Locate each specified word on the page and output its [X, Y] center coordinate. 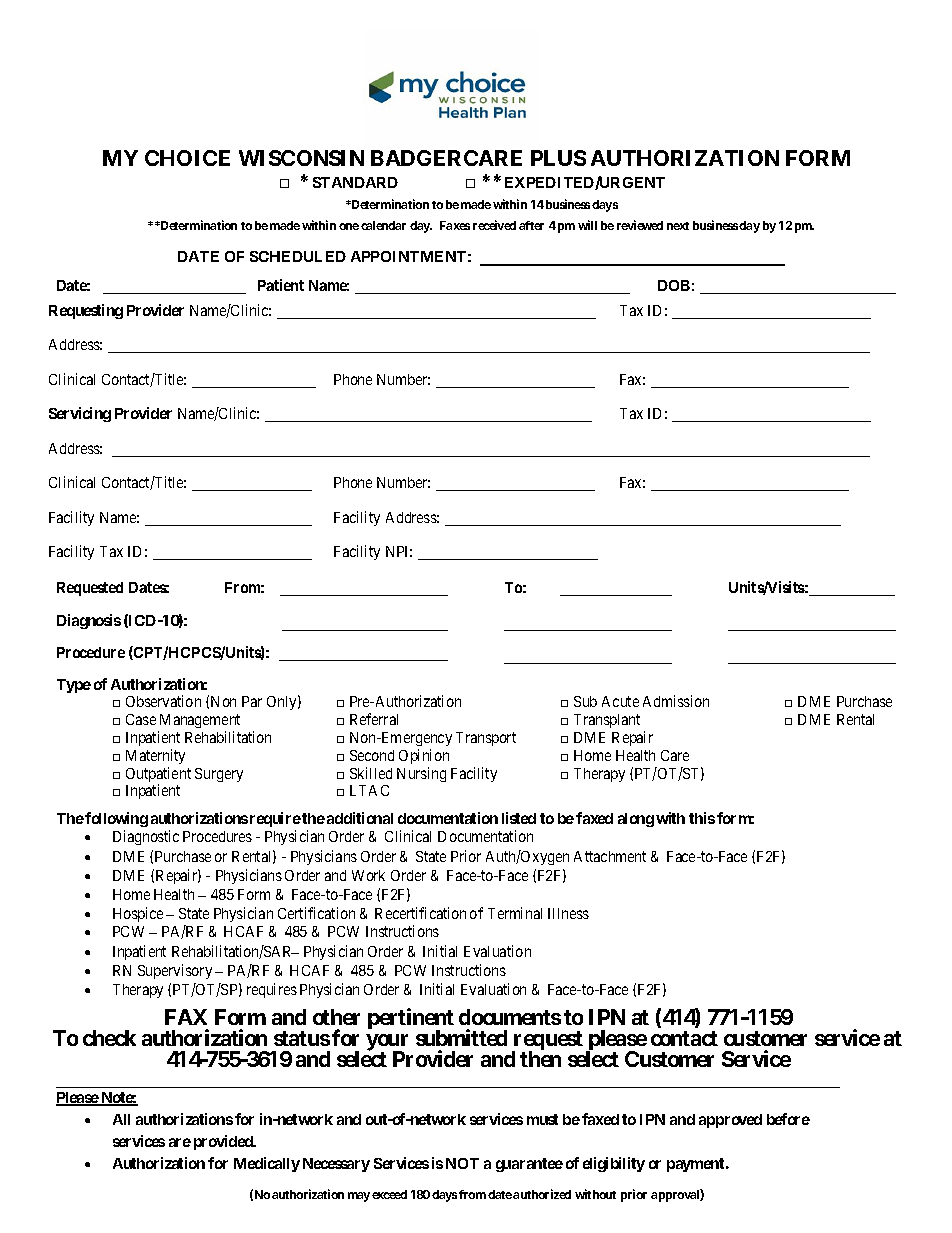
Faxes [455, 225]
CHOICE [187, 158]
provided [224, 1142]
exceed [389, 1194]
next [678, 226]
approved [730, 1121]
